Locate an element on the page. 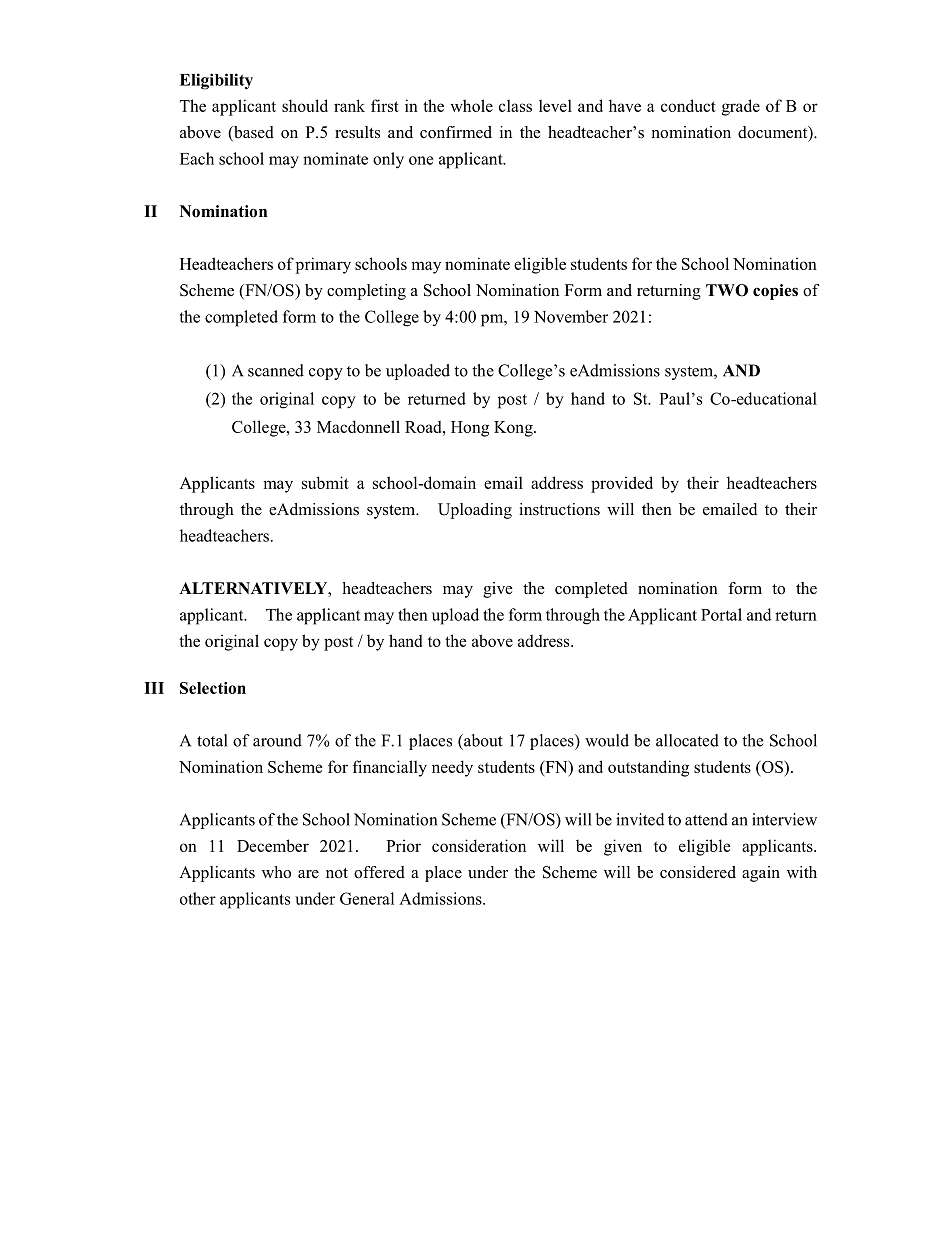 The height and width of the document is (1233, 952). other is located at coordinates (198, 898).
